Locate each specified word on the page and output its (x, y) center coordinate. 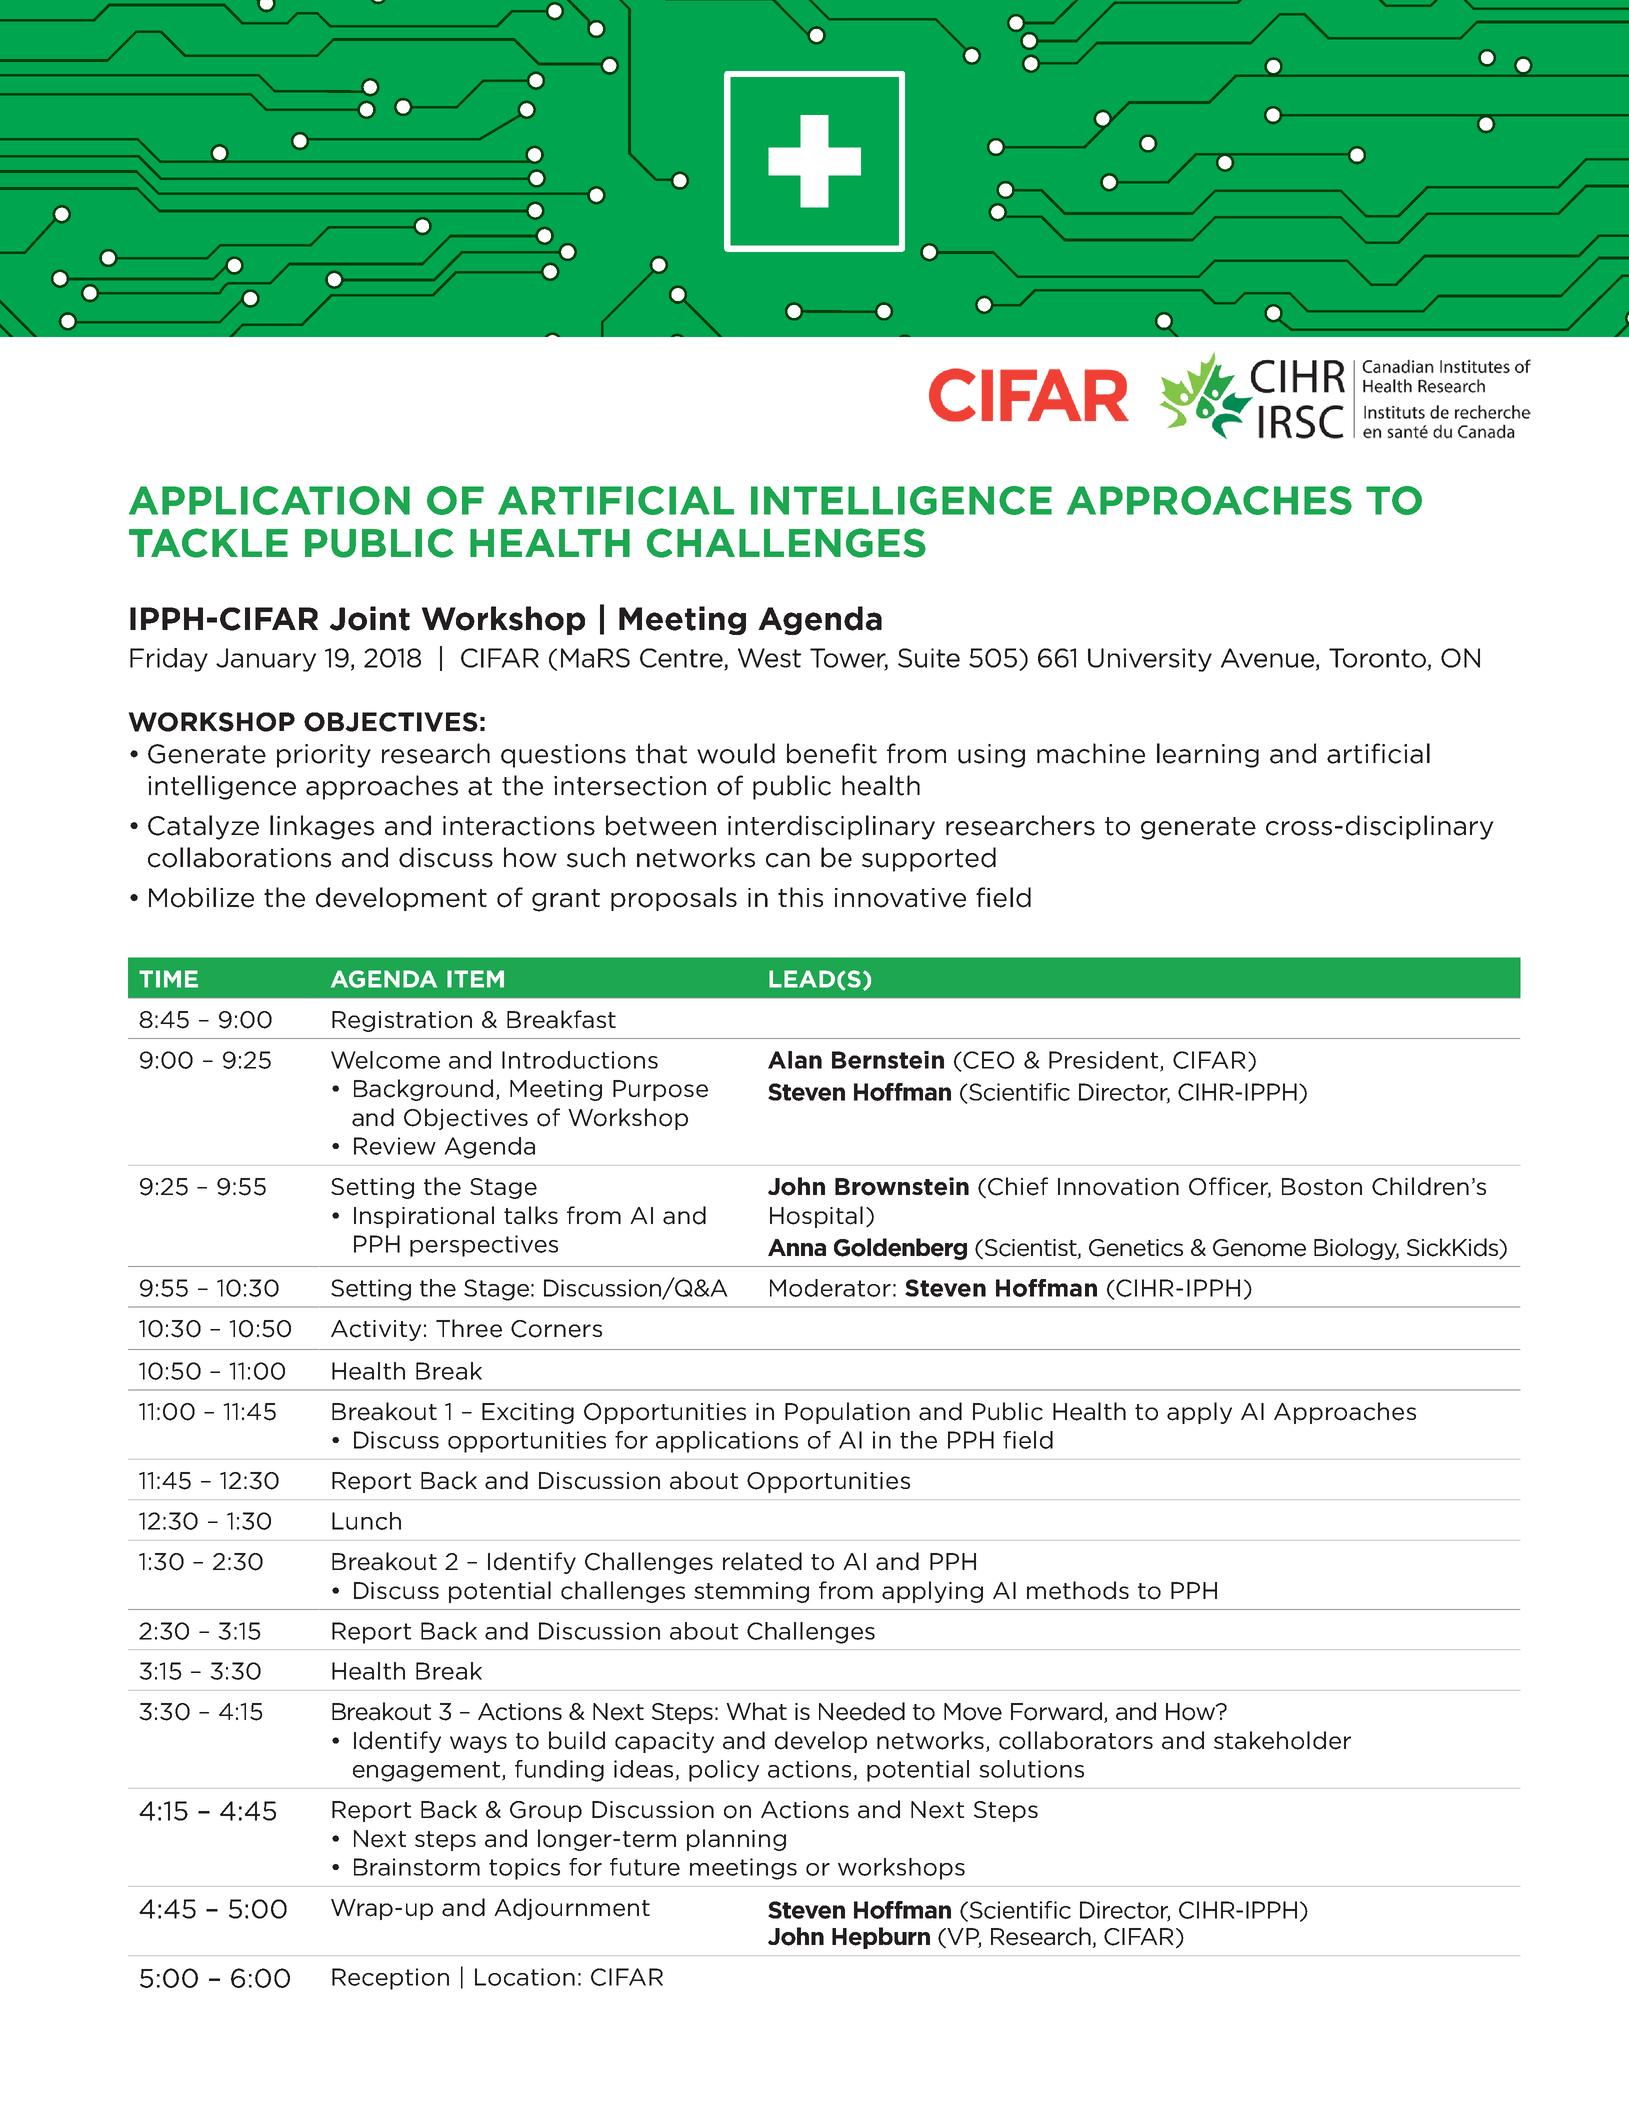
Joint (370, 618)
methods (1078, 1590)
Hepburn (881, 1938)
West (769, 658)
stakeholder (1282, 1740)
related (762, 1561)
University (1150, 660)
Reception (390, 1979)
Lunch (366, 1521)
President (1105, 1061)
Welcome (385, 1060)
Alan (795, 1060)
